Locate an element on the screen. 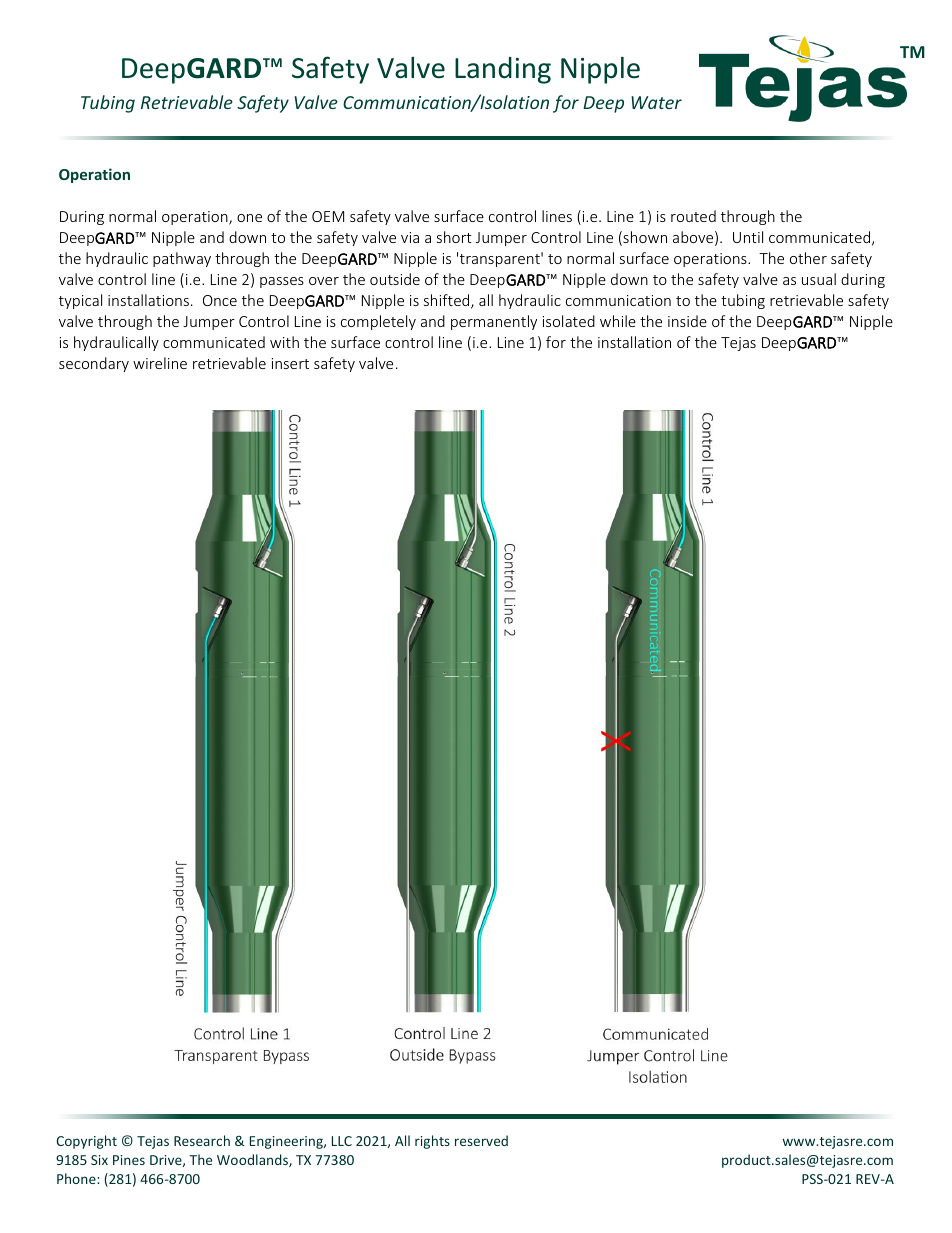 The height and width of the screenshot is (1233, 952). inside is located at coordinates (687, 321).
